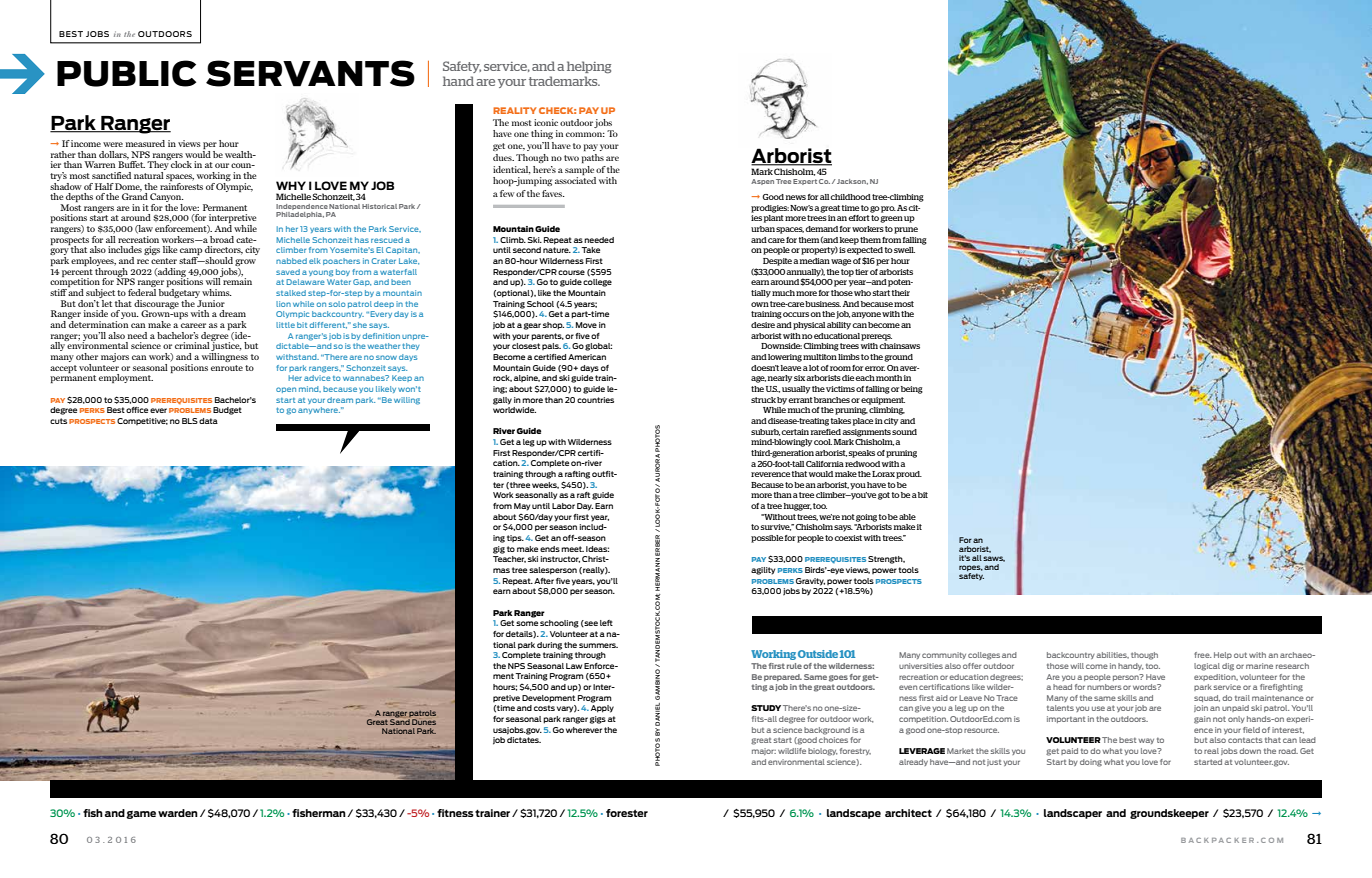  What do you see at coordinates (192, 345) in the screenshot?
I see `criminal` at bounding box center [192, 345].
